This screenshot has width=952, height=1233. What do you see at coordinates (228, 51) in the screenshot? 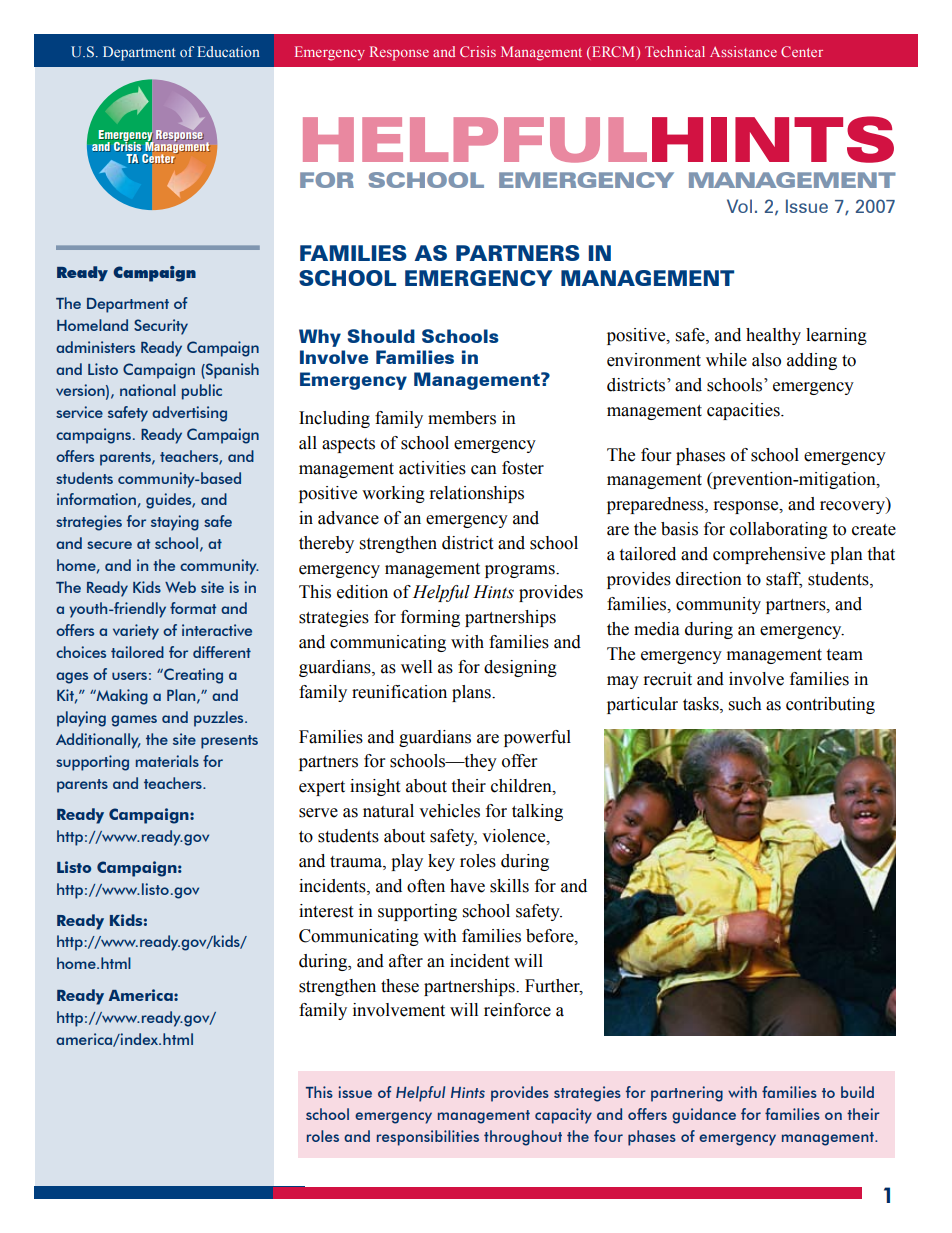
I see `Education` at bounding box center [228, 51].
